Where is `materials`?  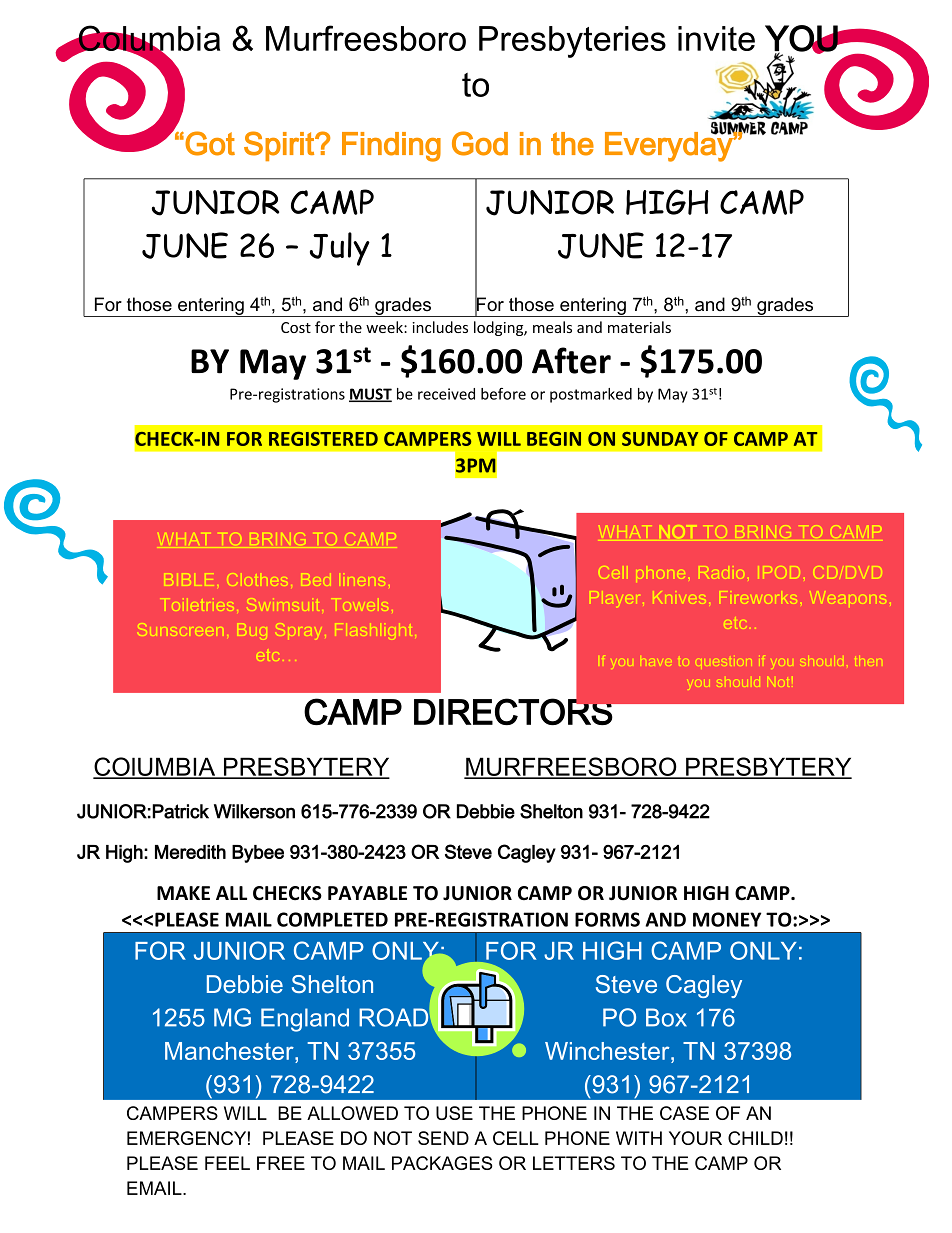 materials is located at coordinates (639, 327).
